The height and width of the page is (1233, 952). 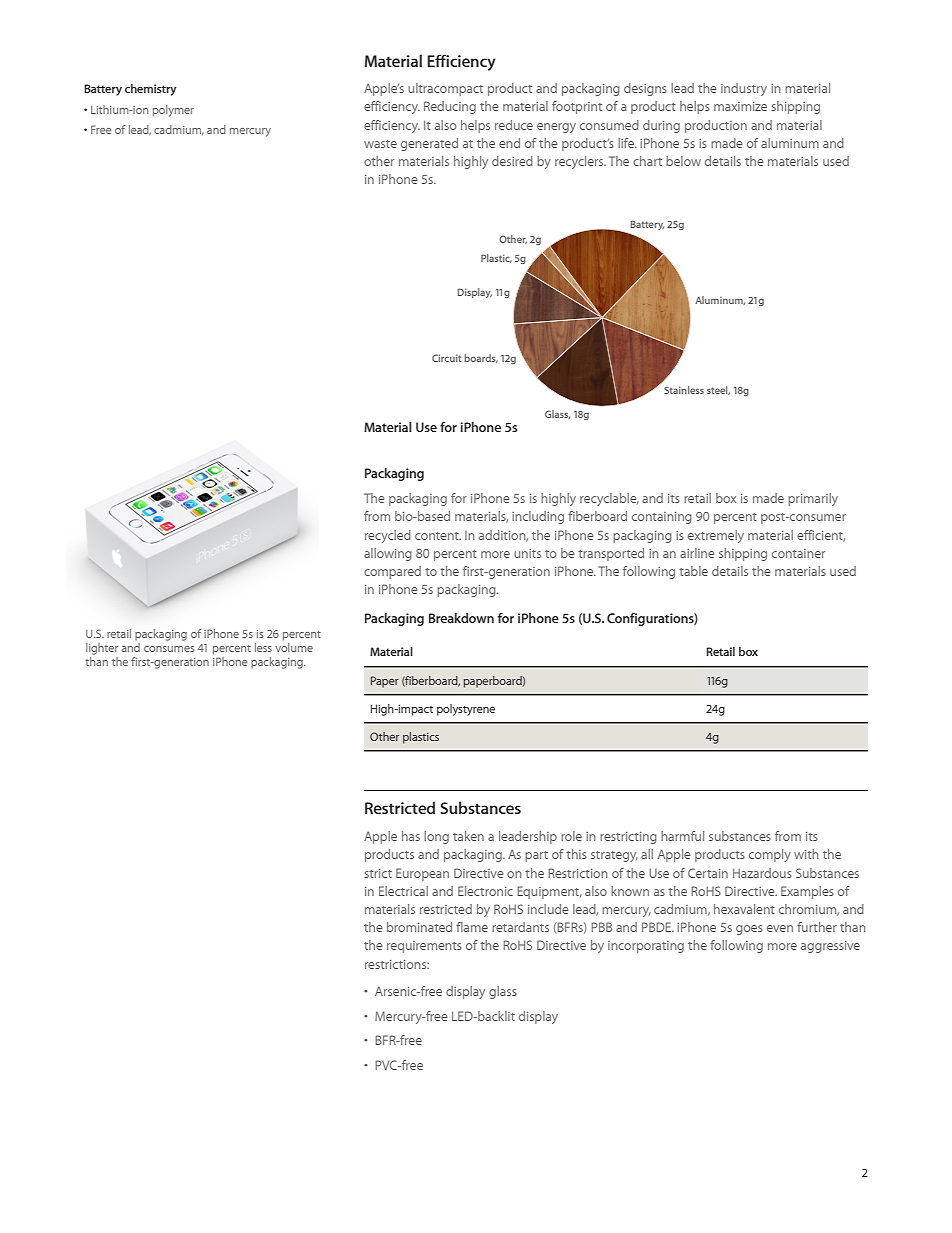 What do you see at coordinates (813, 499) in the page?
I see `primarily` at bounding box center [813, 499].
